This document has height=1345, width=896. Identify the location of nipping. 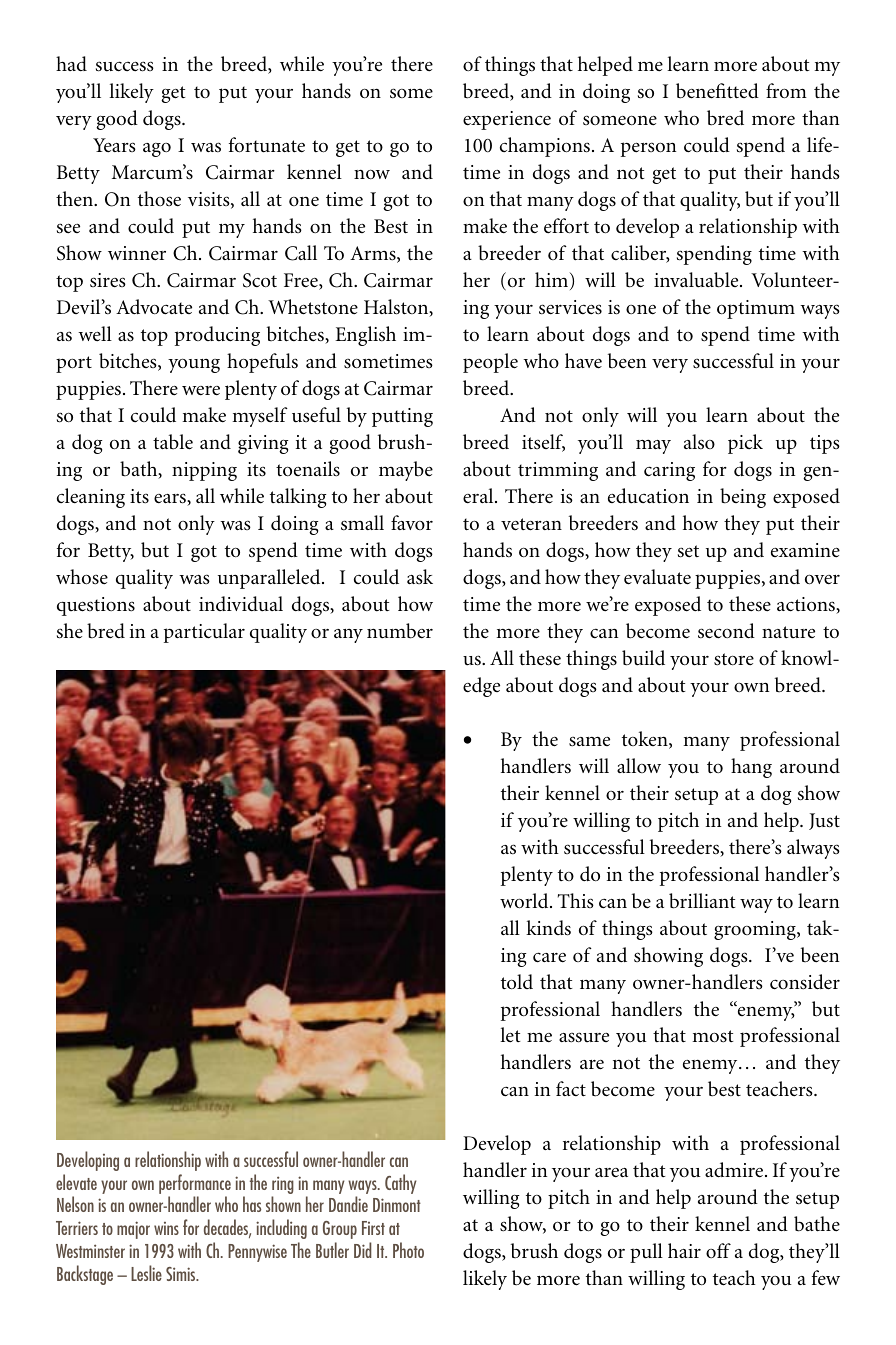
(204, 471).
